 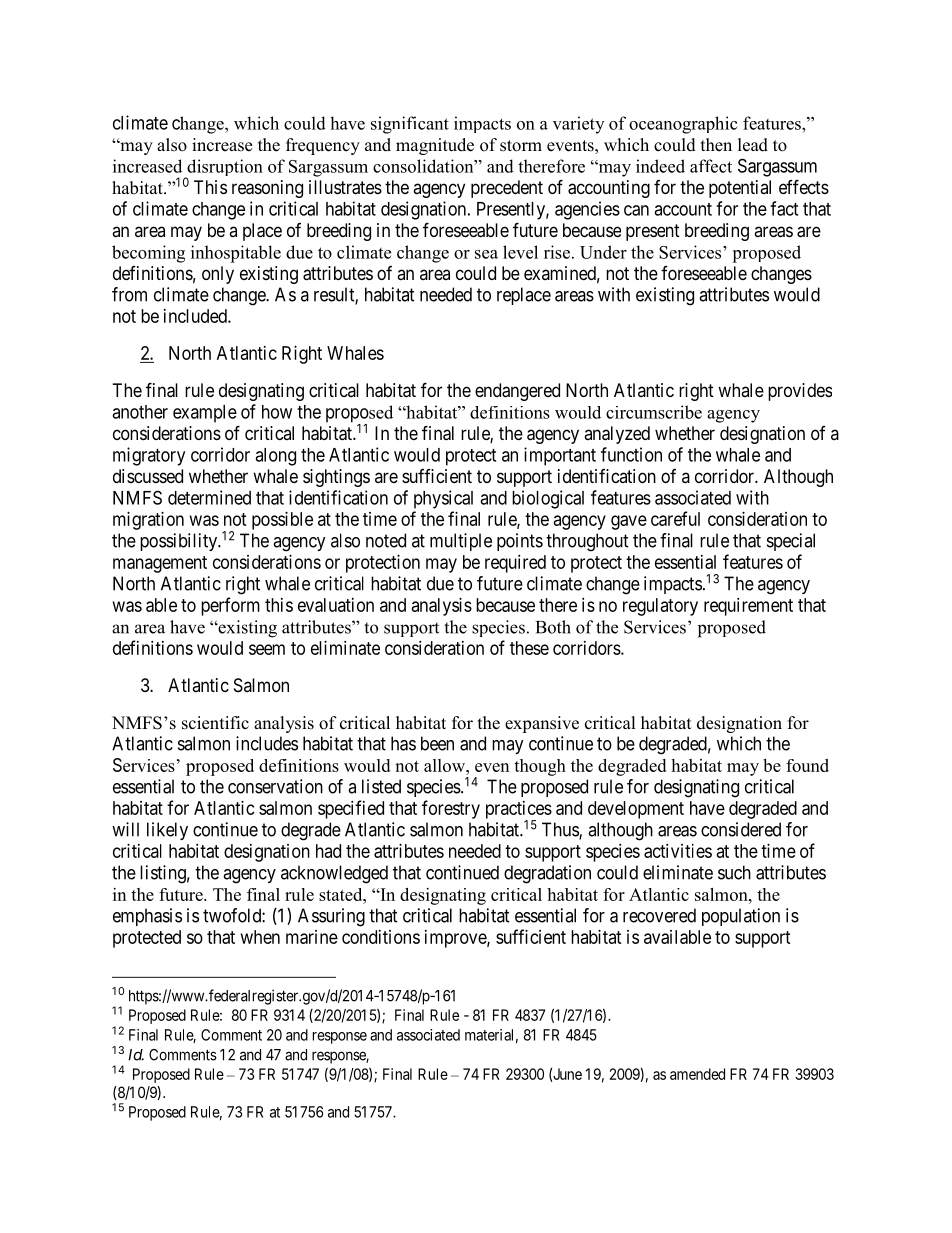 What do you see at coordinates (381, 937) in the document?
I see `conditions` at bounding box center [381, 937].
